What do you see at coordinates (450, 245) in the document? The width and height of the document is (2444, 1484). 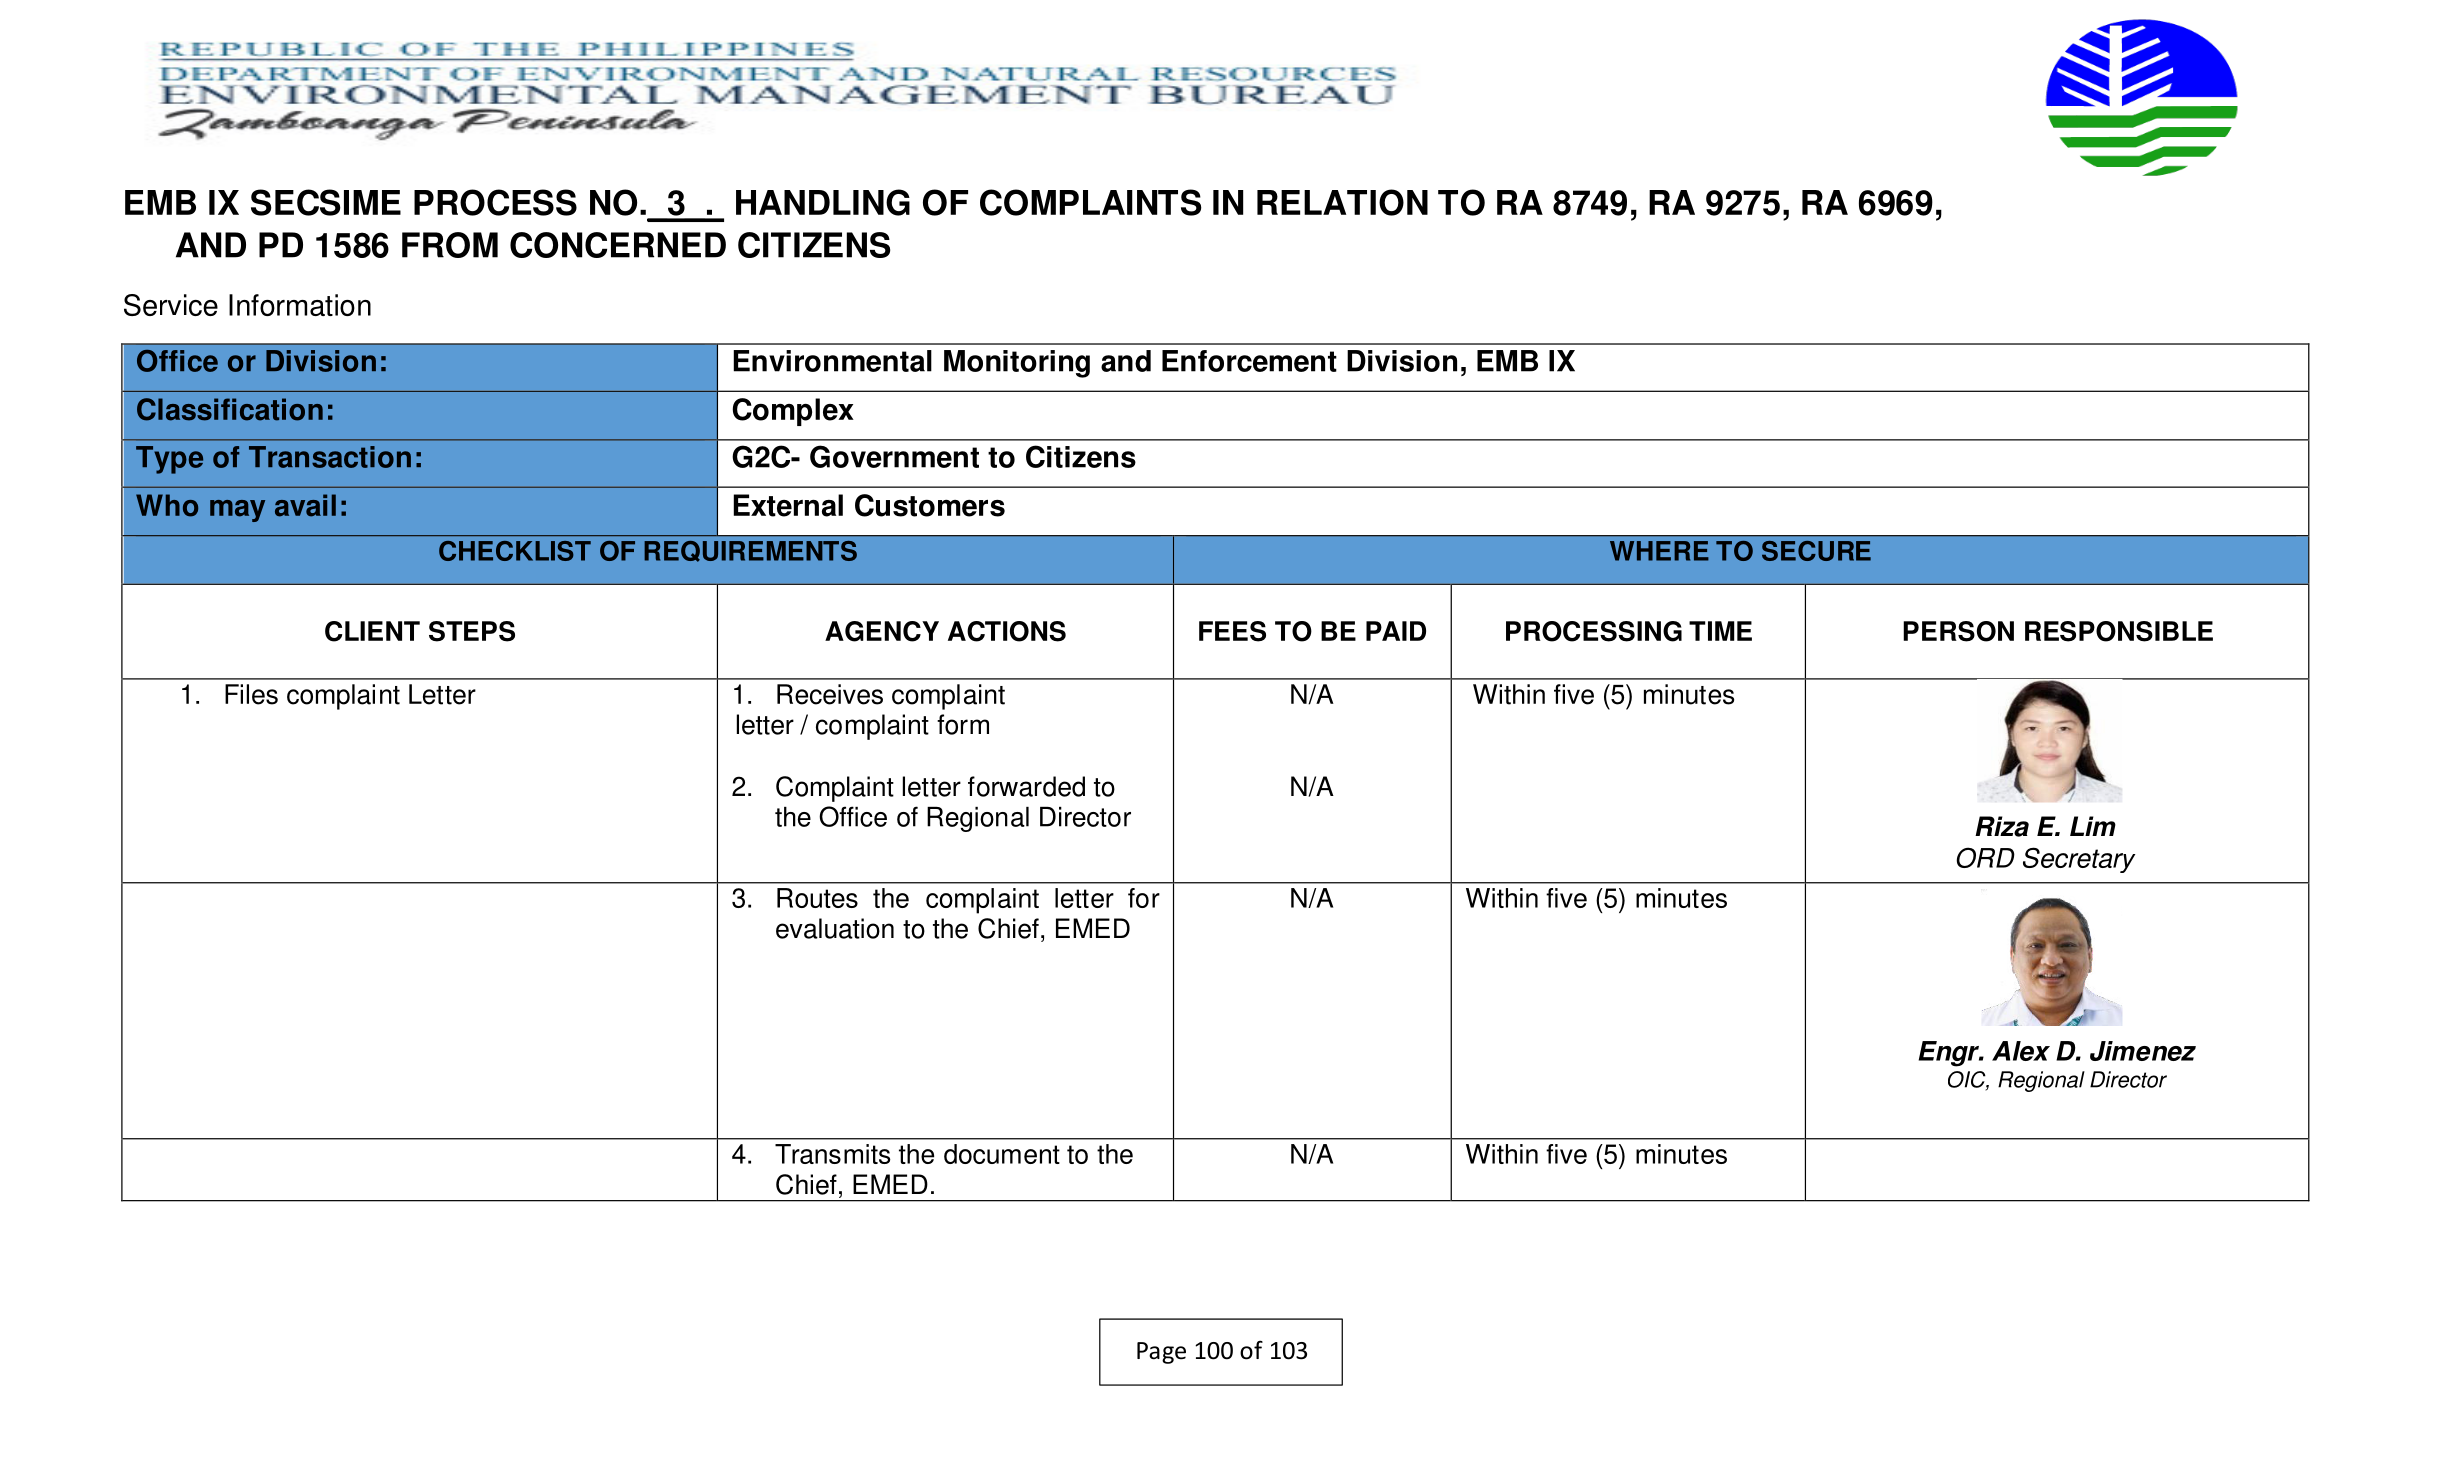 I see `FROM` at bounding box center [450, 245].
